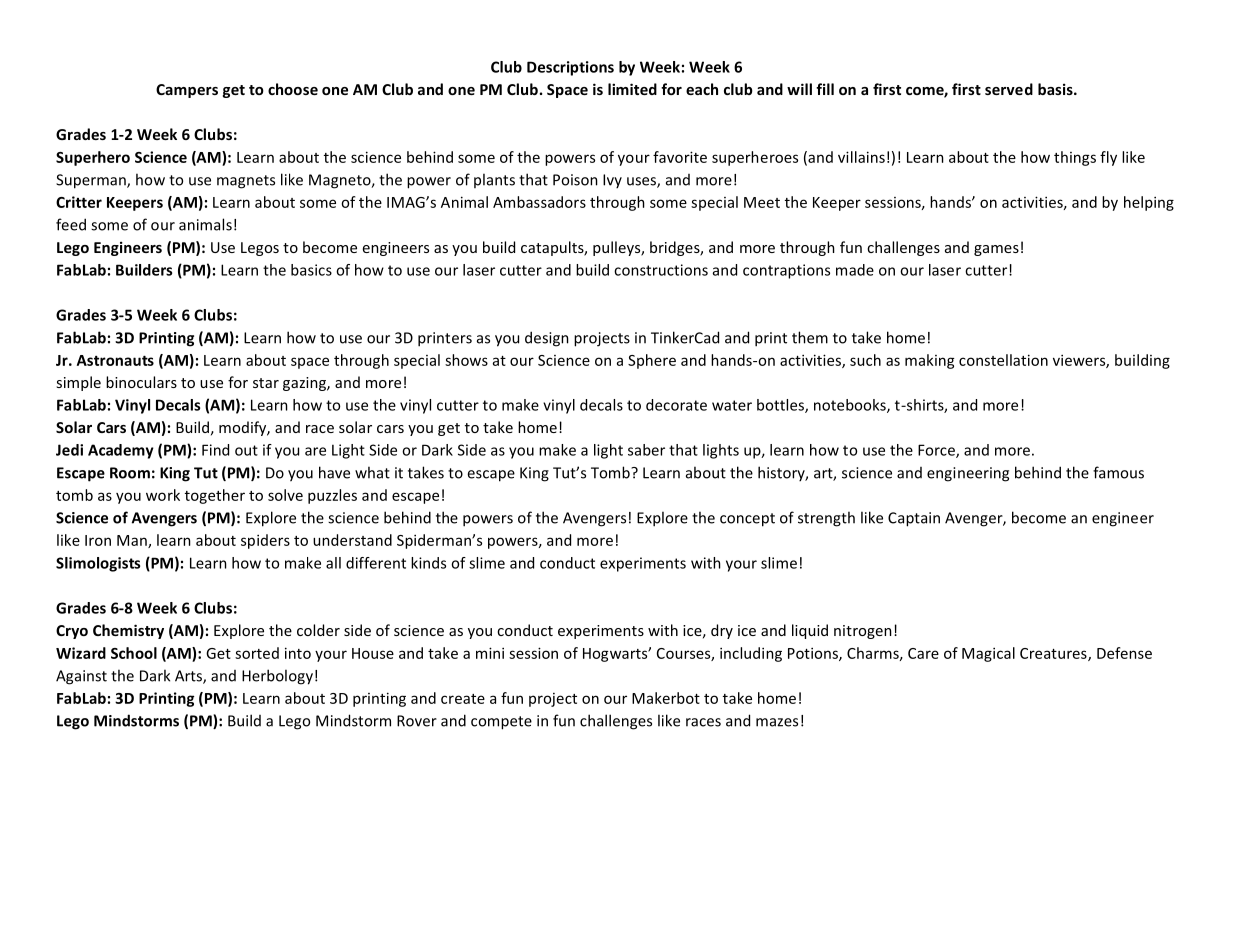  Describe the element at coordinates (996, 250) in the screenshot. I see `games` at that location.
